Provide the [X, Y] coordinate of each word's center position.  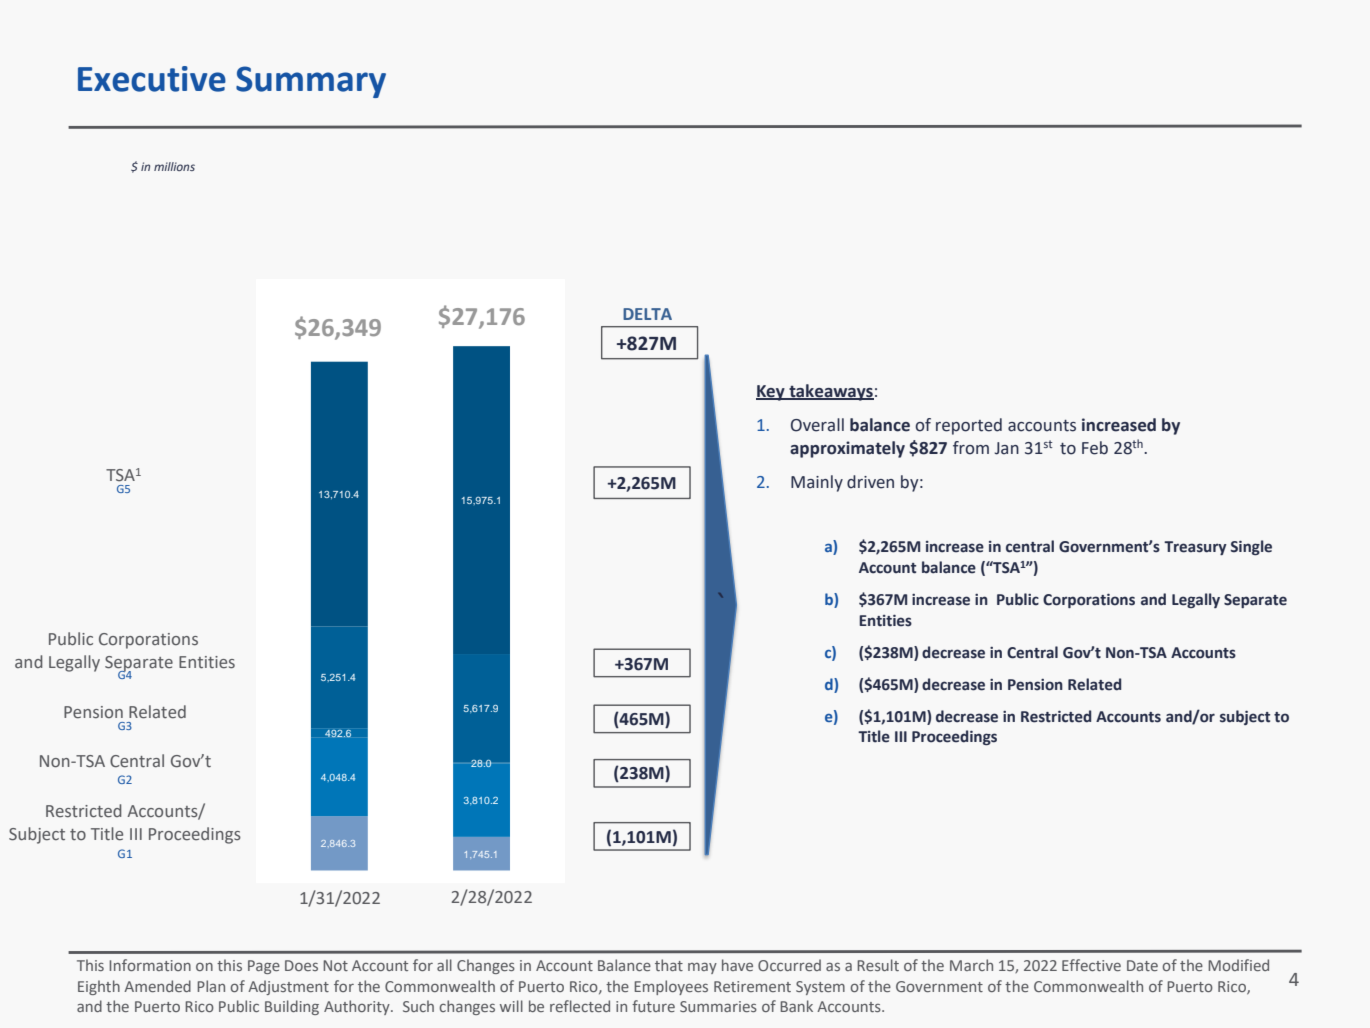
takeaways [830, 392]
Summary [311, 82]
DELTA [647, 314]
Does [301, 965]
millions [174, 166]
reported [969, 426]
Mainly [817, 483]
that [669, 965]
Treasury [1195, 548]
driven [870, 482]
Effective [1091, 965]
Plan [211, 986]
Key [771, 393]
